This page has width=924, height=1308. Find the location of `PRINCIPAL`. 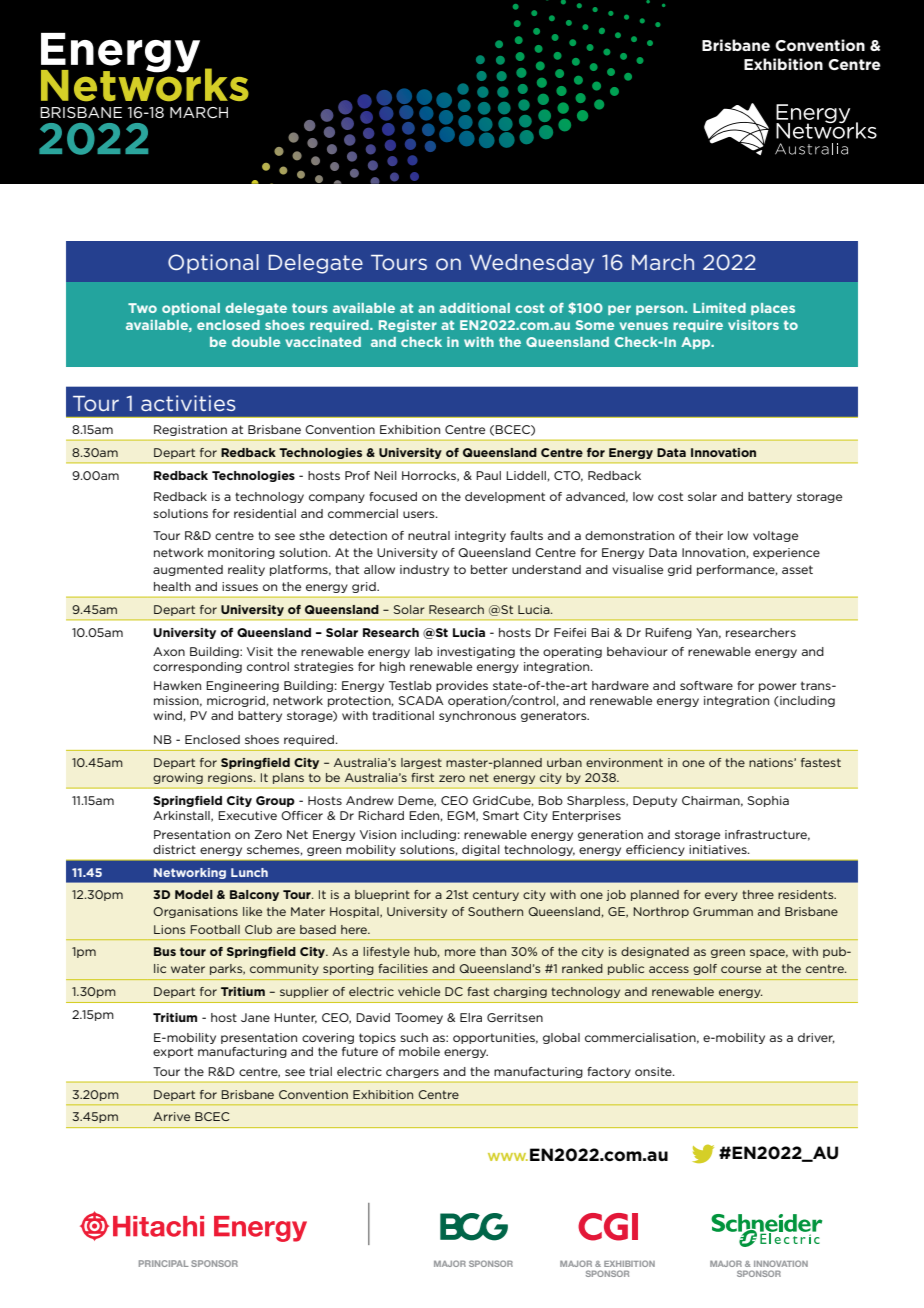

PRINCIPAL is located at coordinates (164, 1263).
